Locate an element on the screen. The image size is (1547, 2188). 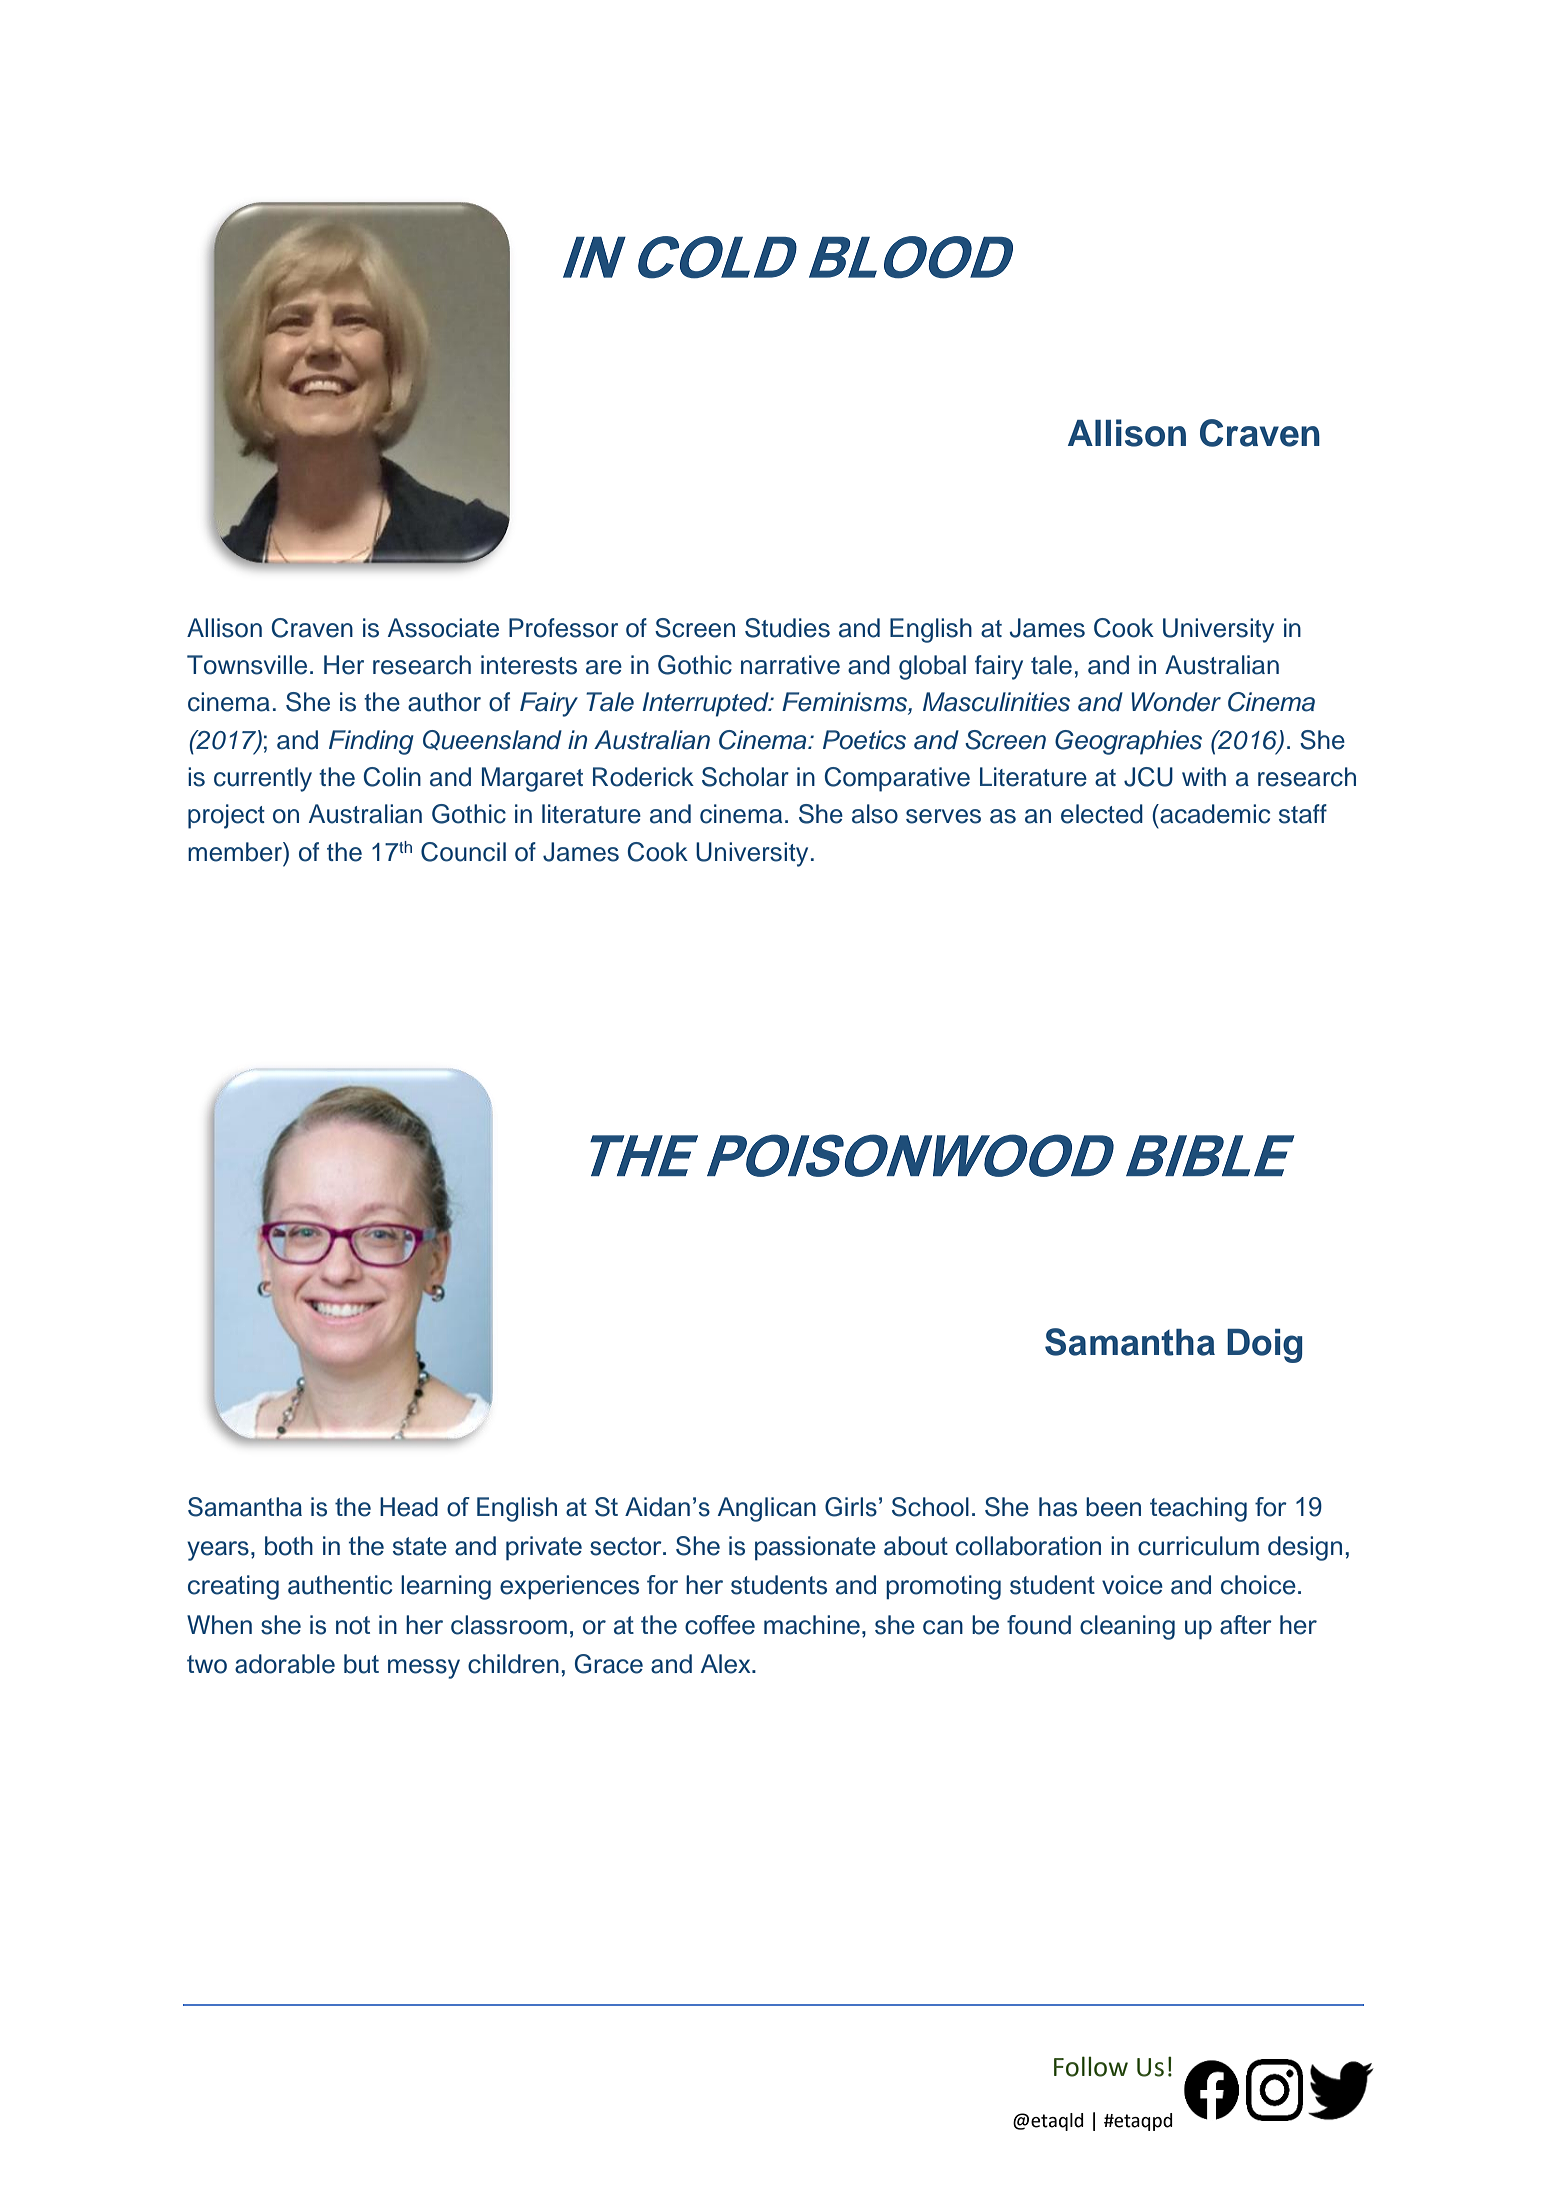
Doig is located at coordinates (1264, 1346).
